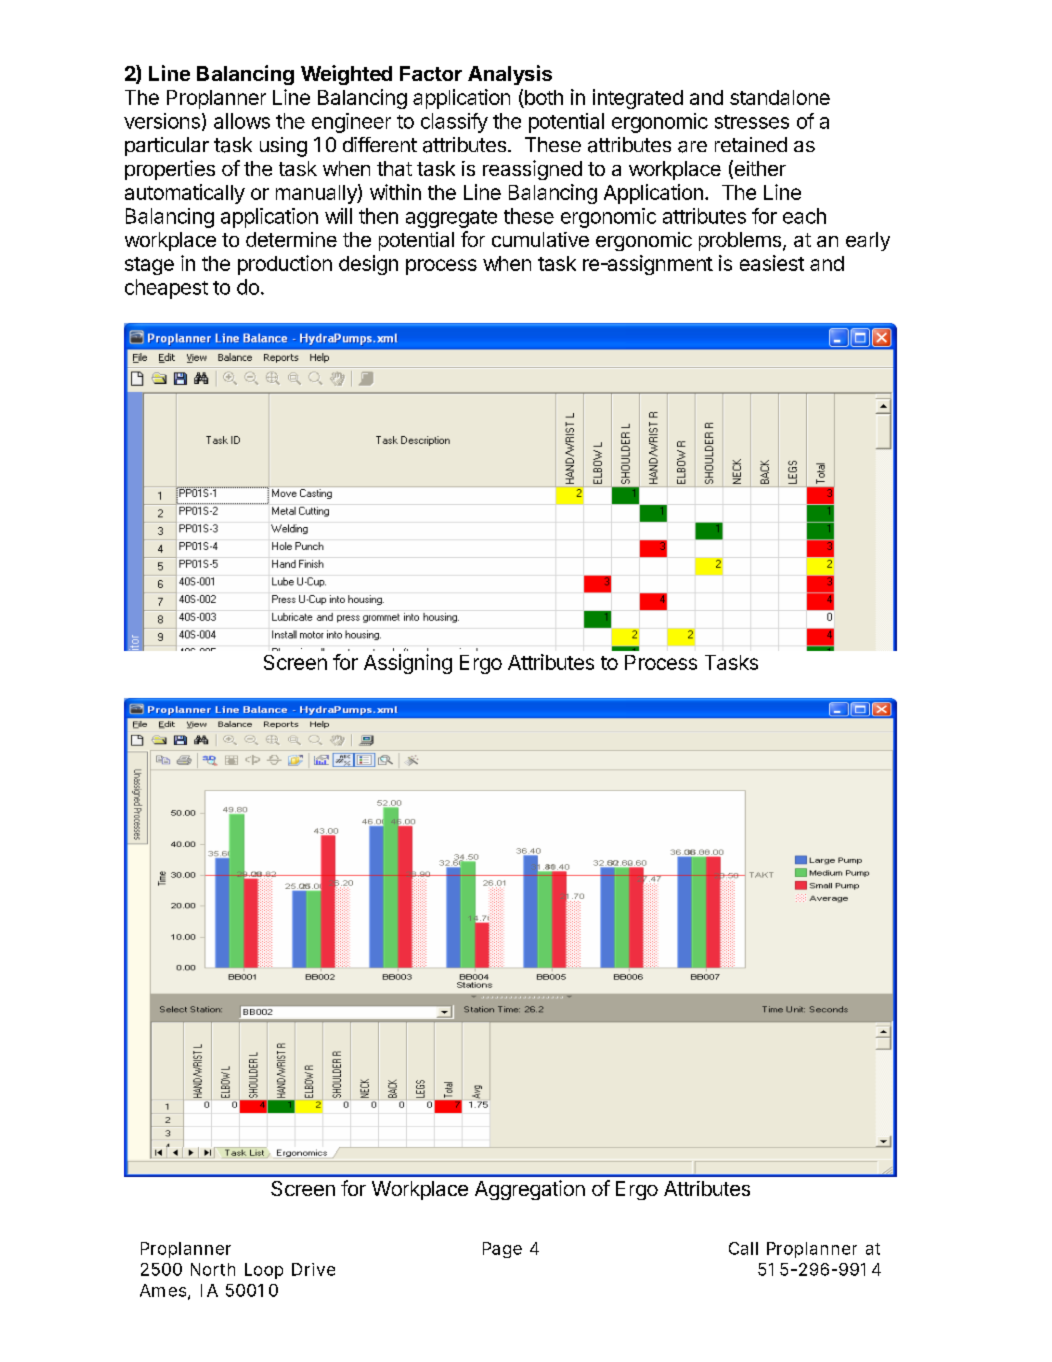 This screenshot has height=1362, width=1052. What do you see at coordinates (780, 97) in the screenshot?
I see `standalone` at bounding box center [780, 97].
